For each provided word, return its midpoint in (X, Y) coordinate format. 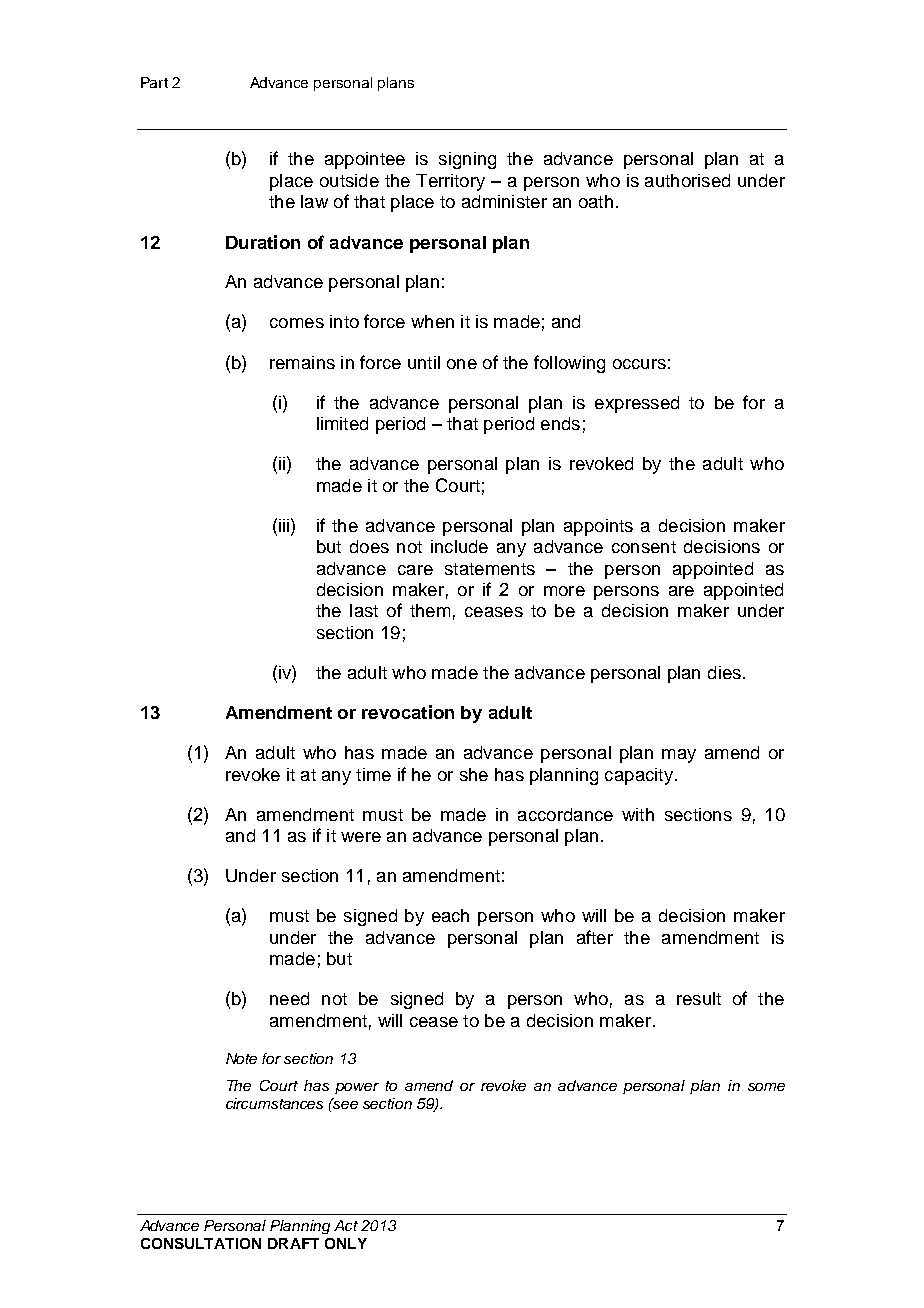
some (766, 1087)
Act (346, 1225)
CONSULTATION (201, 1243)
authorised (687, 180)
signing (467, 160)
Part (154, 82)
